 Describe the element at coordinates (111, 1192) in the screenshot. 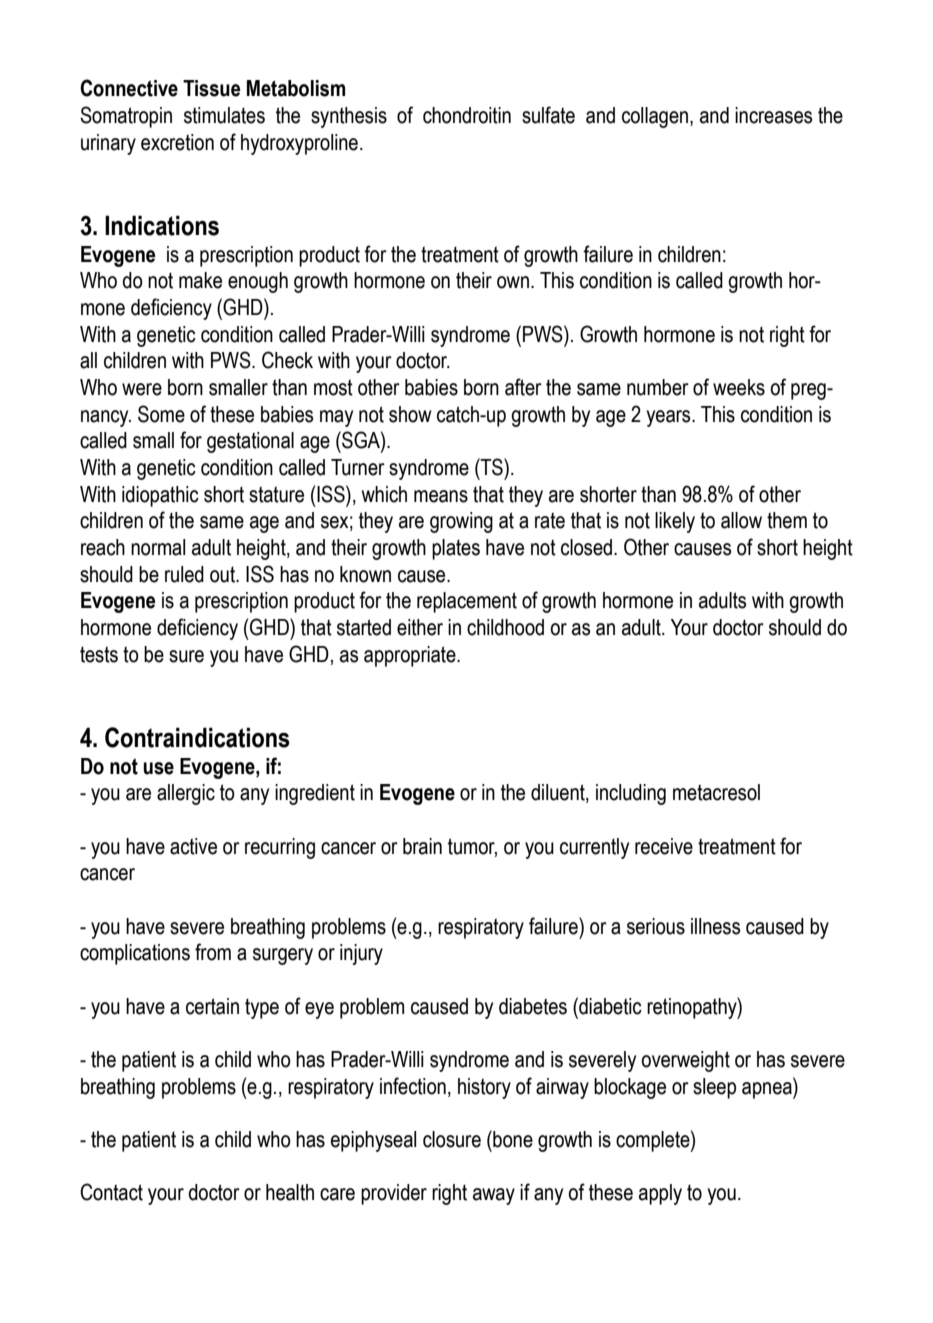

I see `Contact` at that location.
